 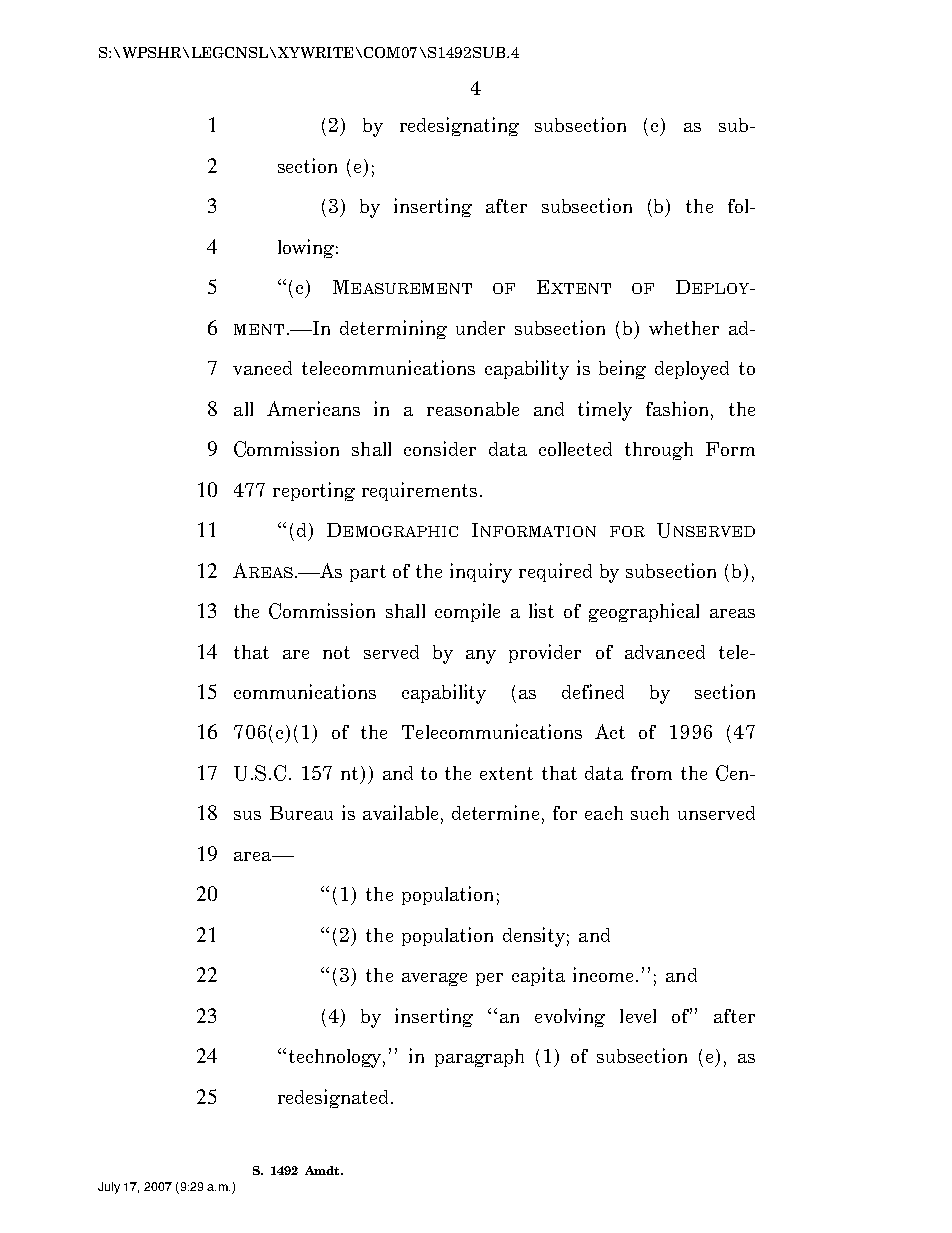 I want to click on Bureau, so click(x=301, y=813).
